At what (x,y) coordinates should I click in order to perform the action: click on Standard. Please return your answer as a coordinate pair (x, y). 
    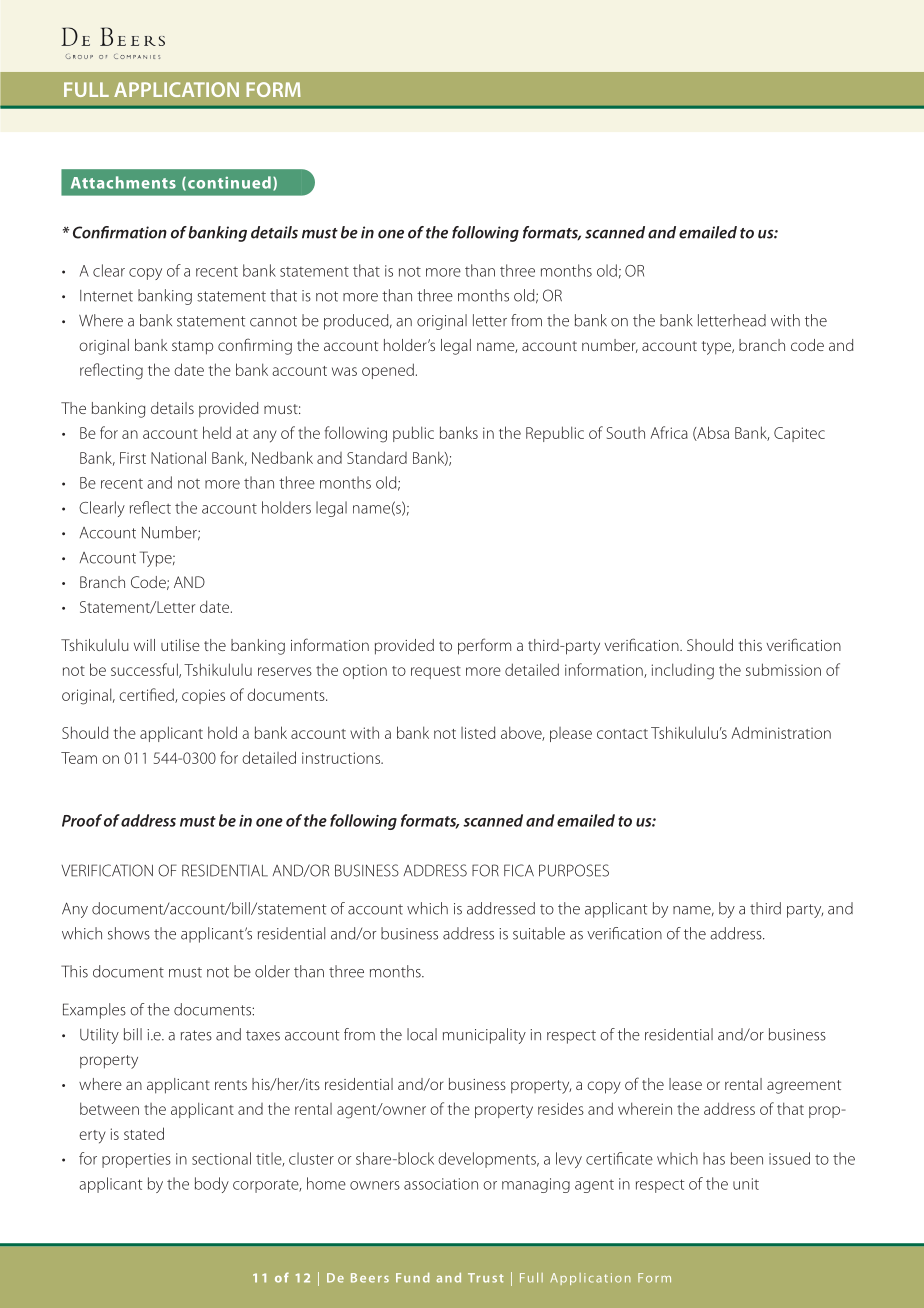
    Looking at the image, I should click on (377, 457).
